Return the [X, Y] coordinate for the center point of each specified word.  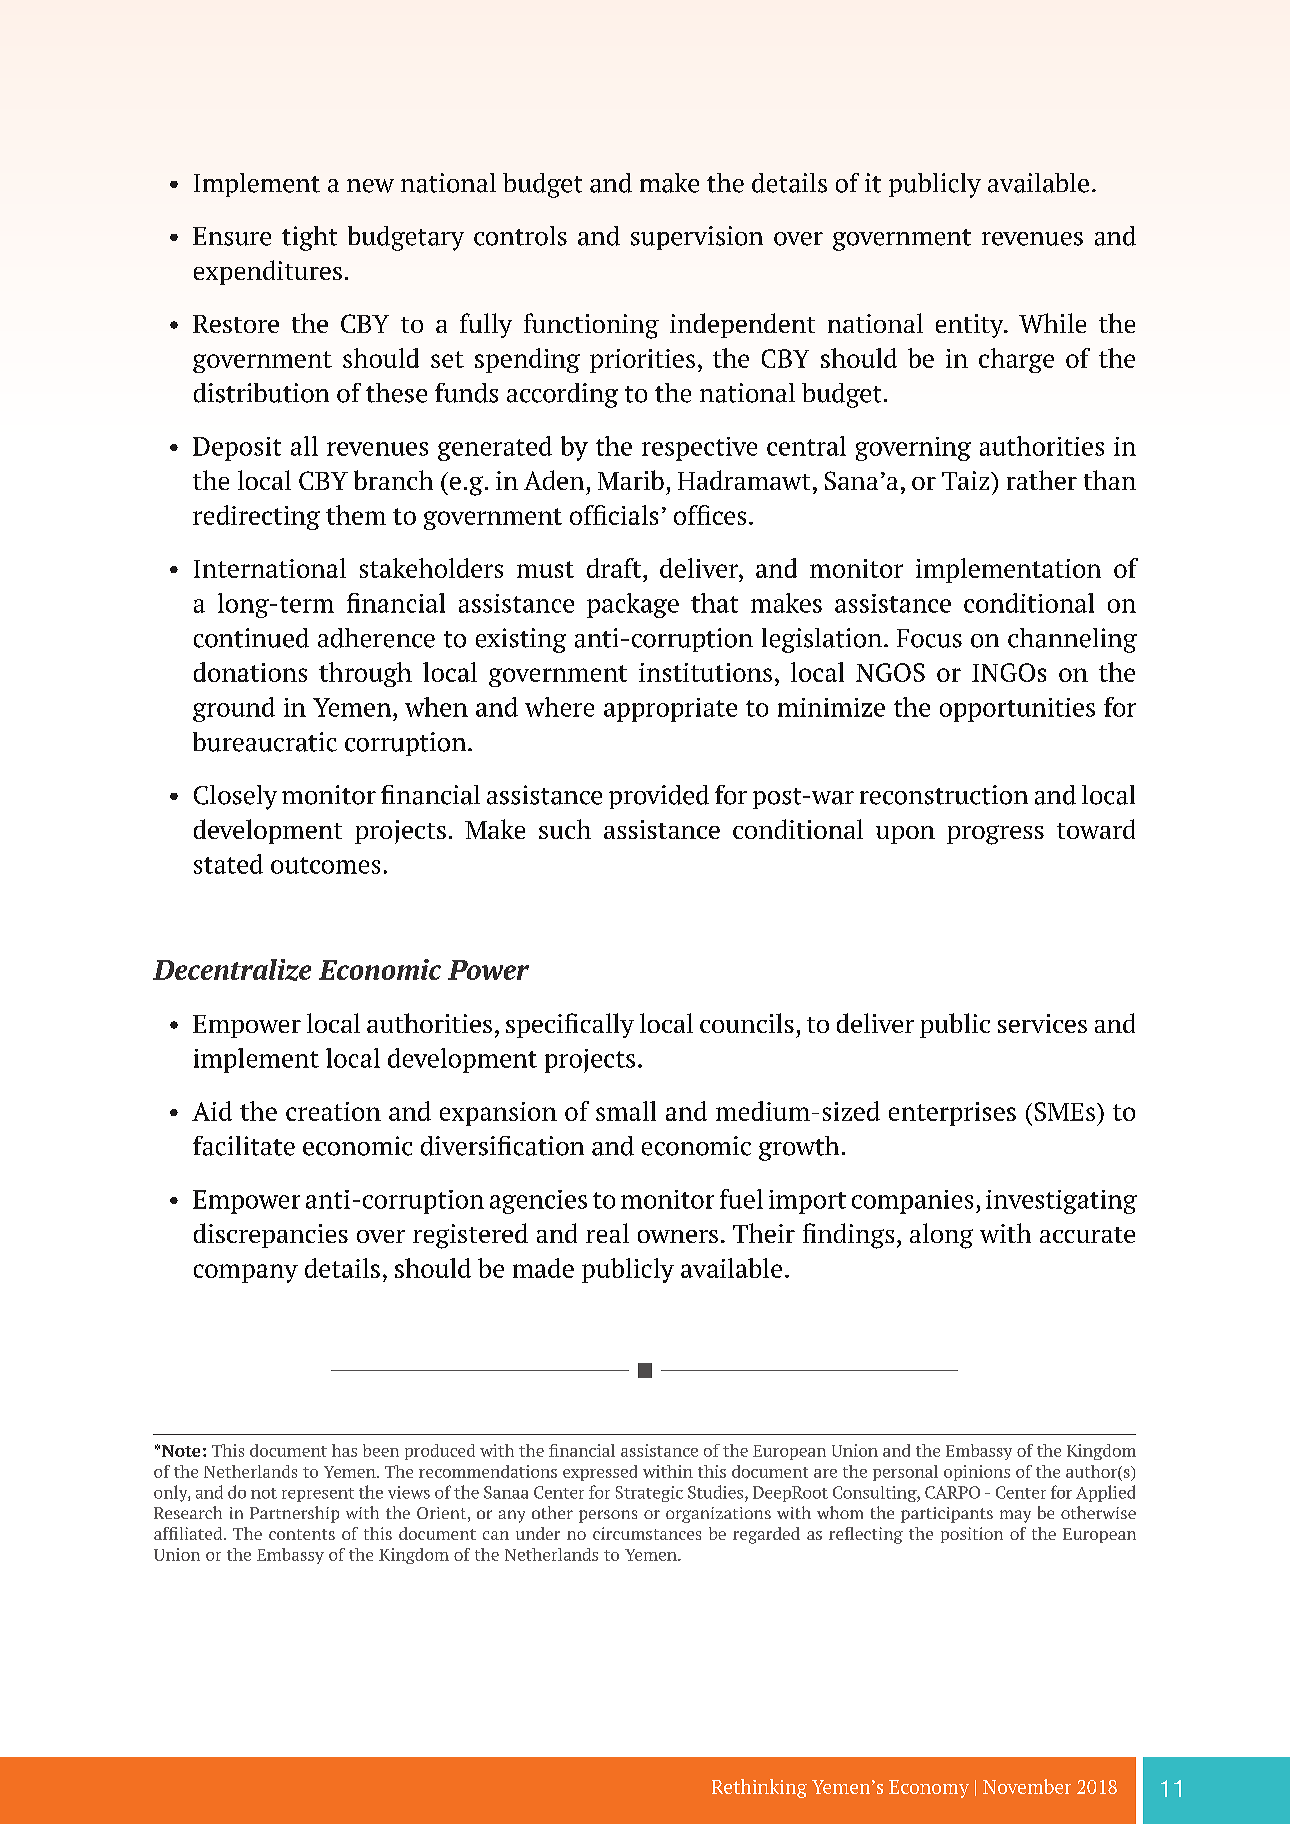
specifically [570, 1025]
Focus [929, 638]
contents [302, 1534]
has [344, 1450]
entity [971, 326]
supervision [697, 238]
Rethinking [759, 1788]
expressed [600, 1473]
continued [251, 638]
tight [309, 238]
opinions [977, 1473]
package [633, 605]
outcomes [325, 865]
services [1042, 1023]
